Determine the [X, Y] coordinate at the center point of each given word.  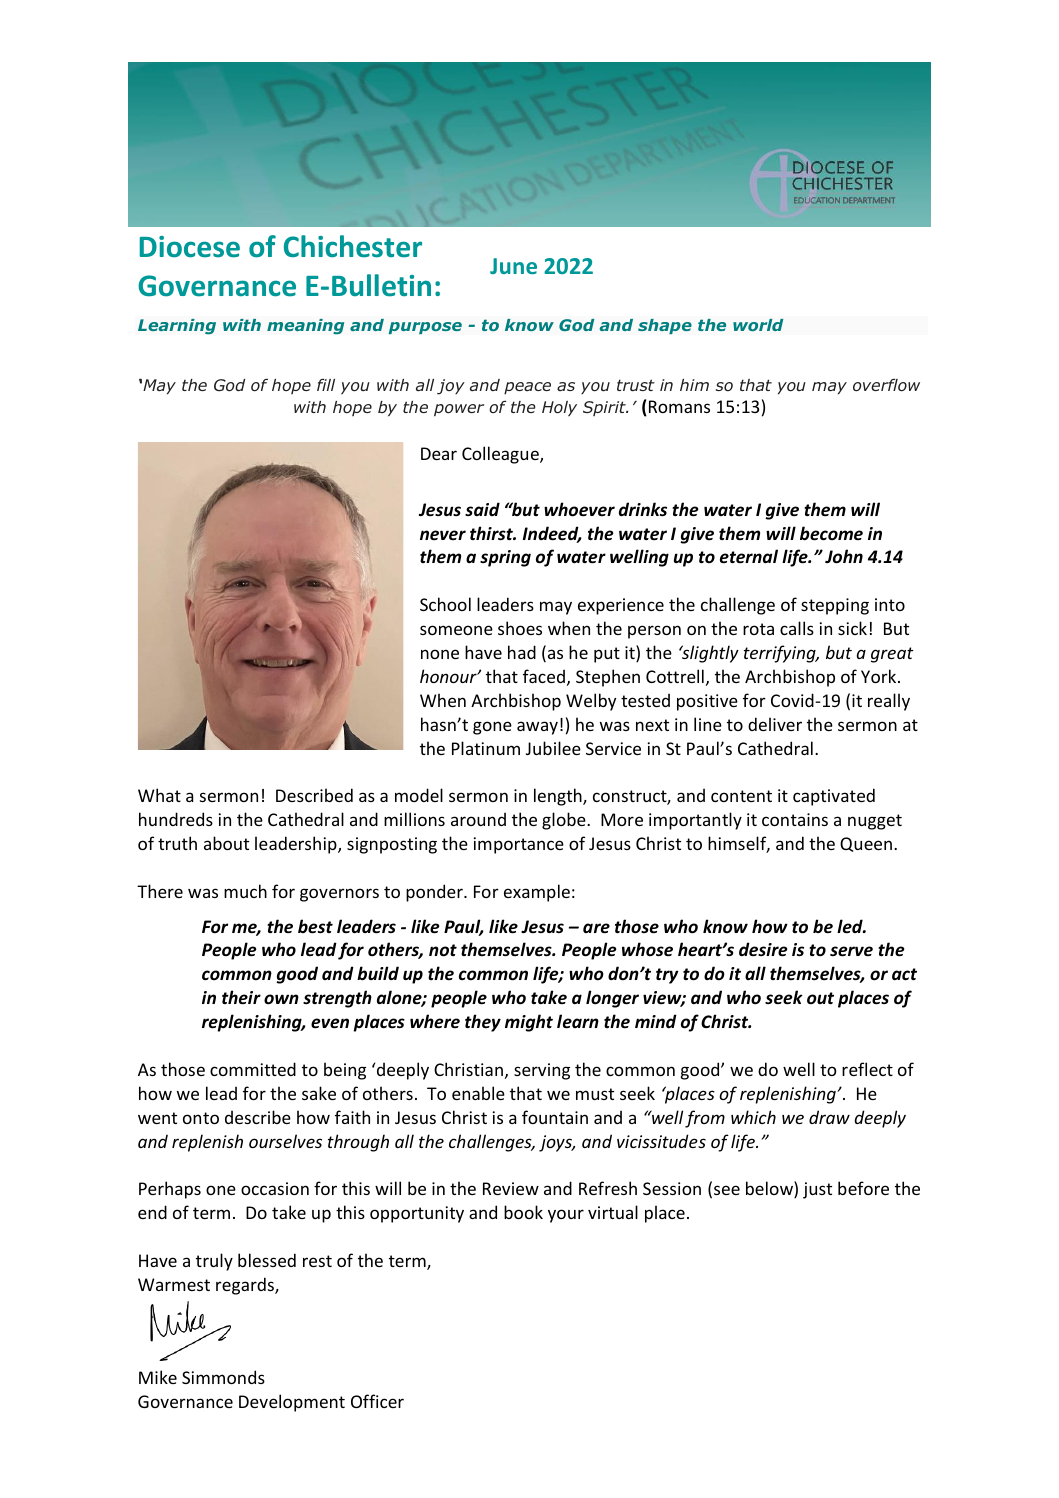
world [758, 325]
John [844, 556]
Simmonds [223, 1377]
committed [253, 1069]
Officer [377, 1401]
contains [795, 819]
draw [829, 1117]
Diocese [190, 247]
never [443, 535]
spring [505, 558]
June [513, 266]
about [226, 843]
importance [519, 845]
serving [542, 1071]
